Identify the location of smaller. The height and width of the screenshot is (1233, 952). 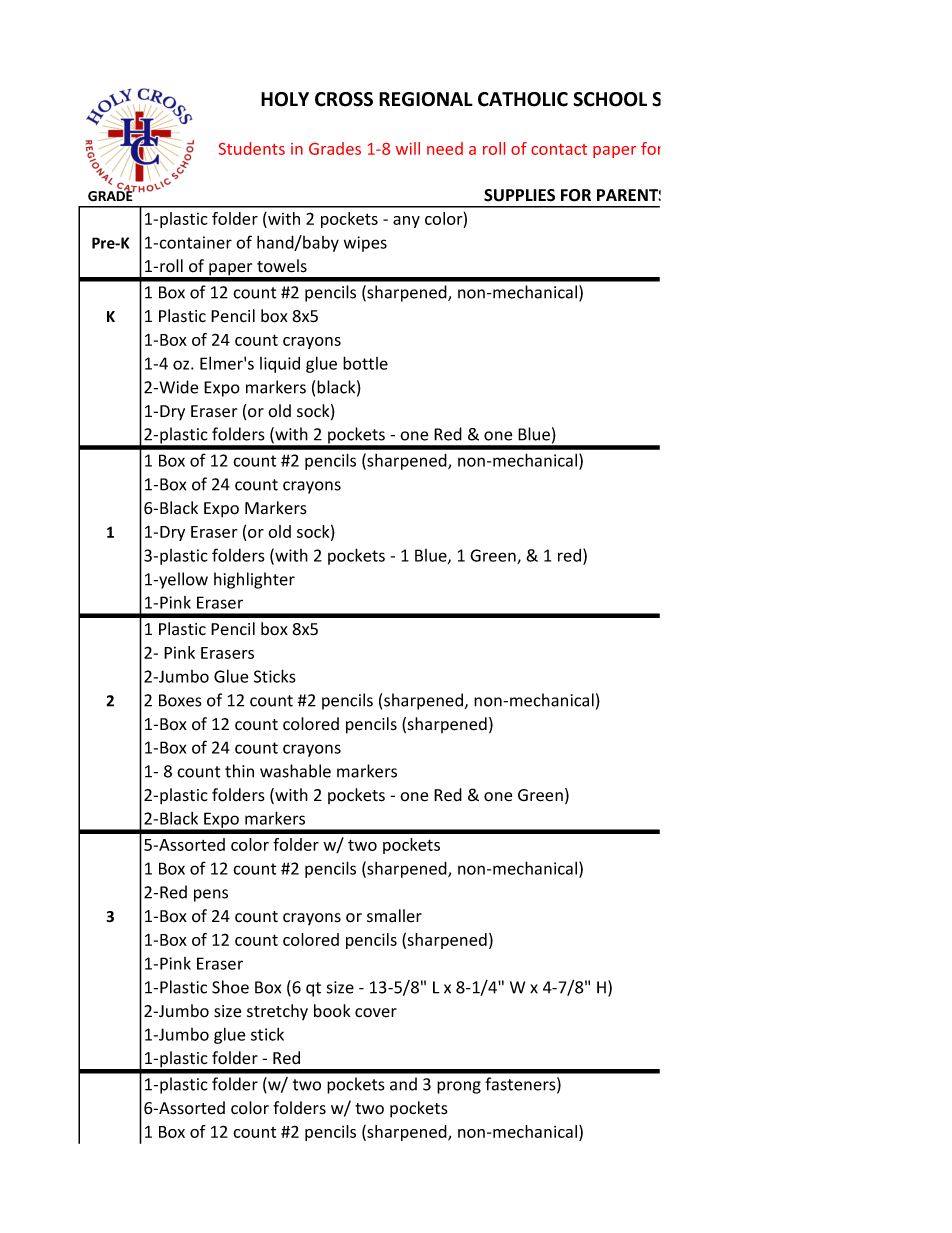
(394, 916).
